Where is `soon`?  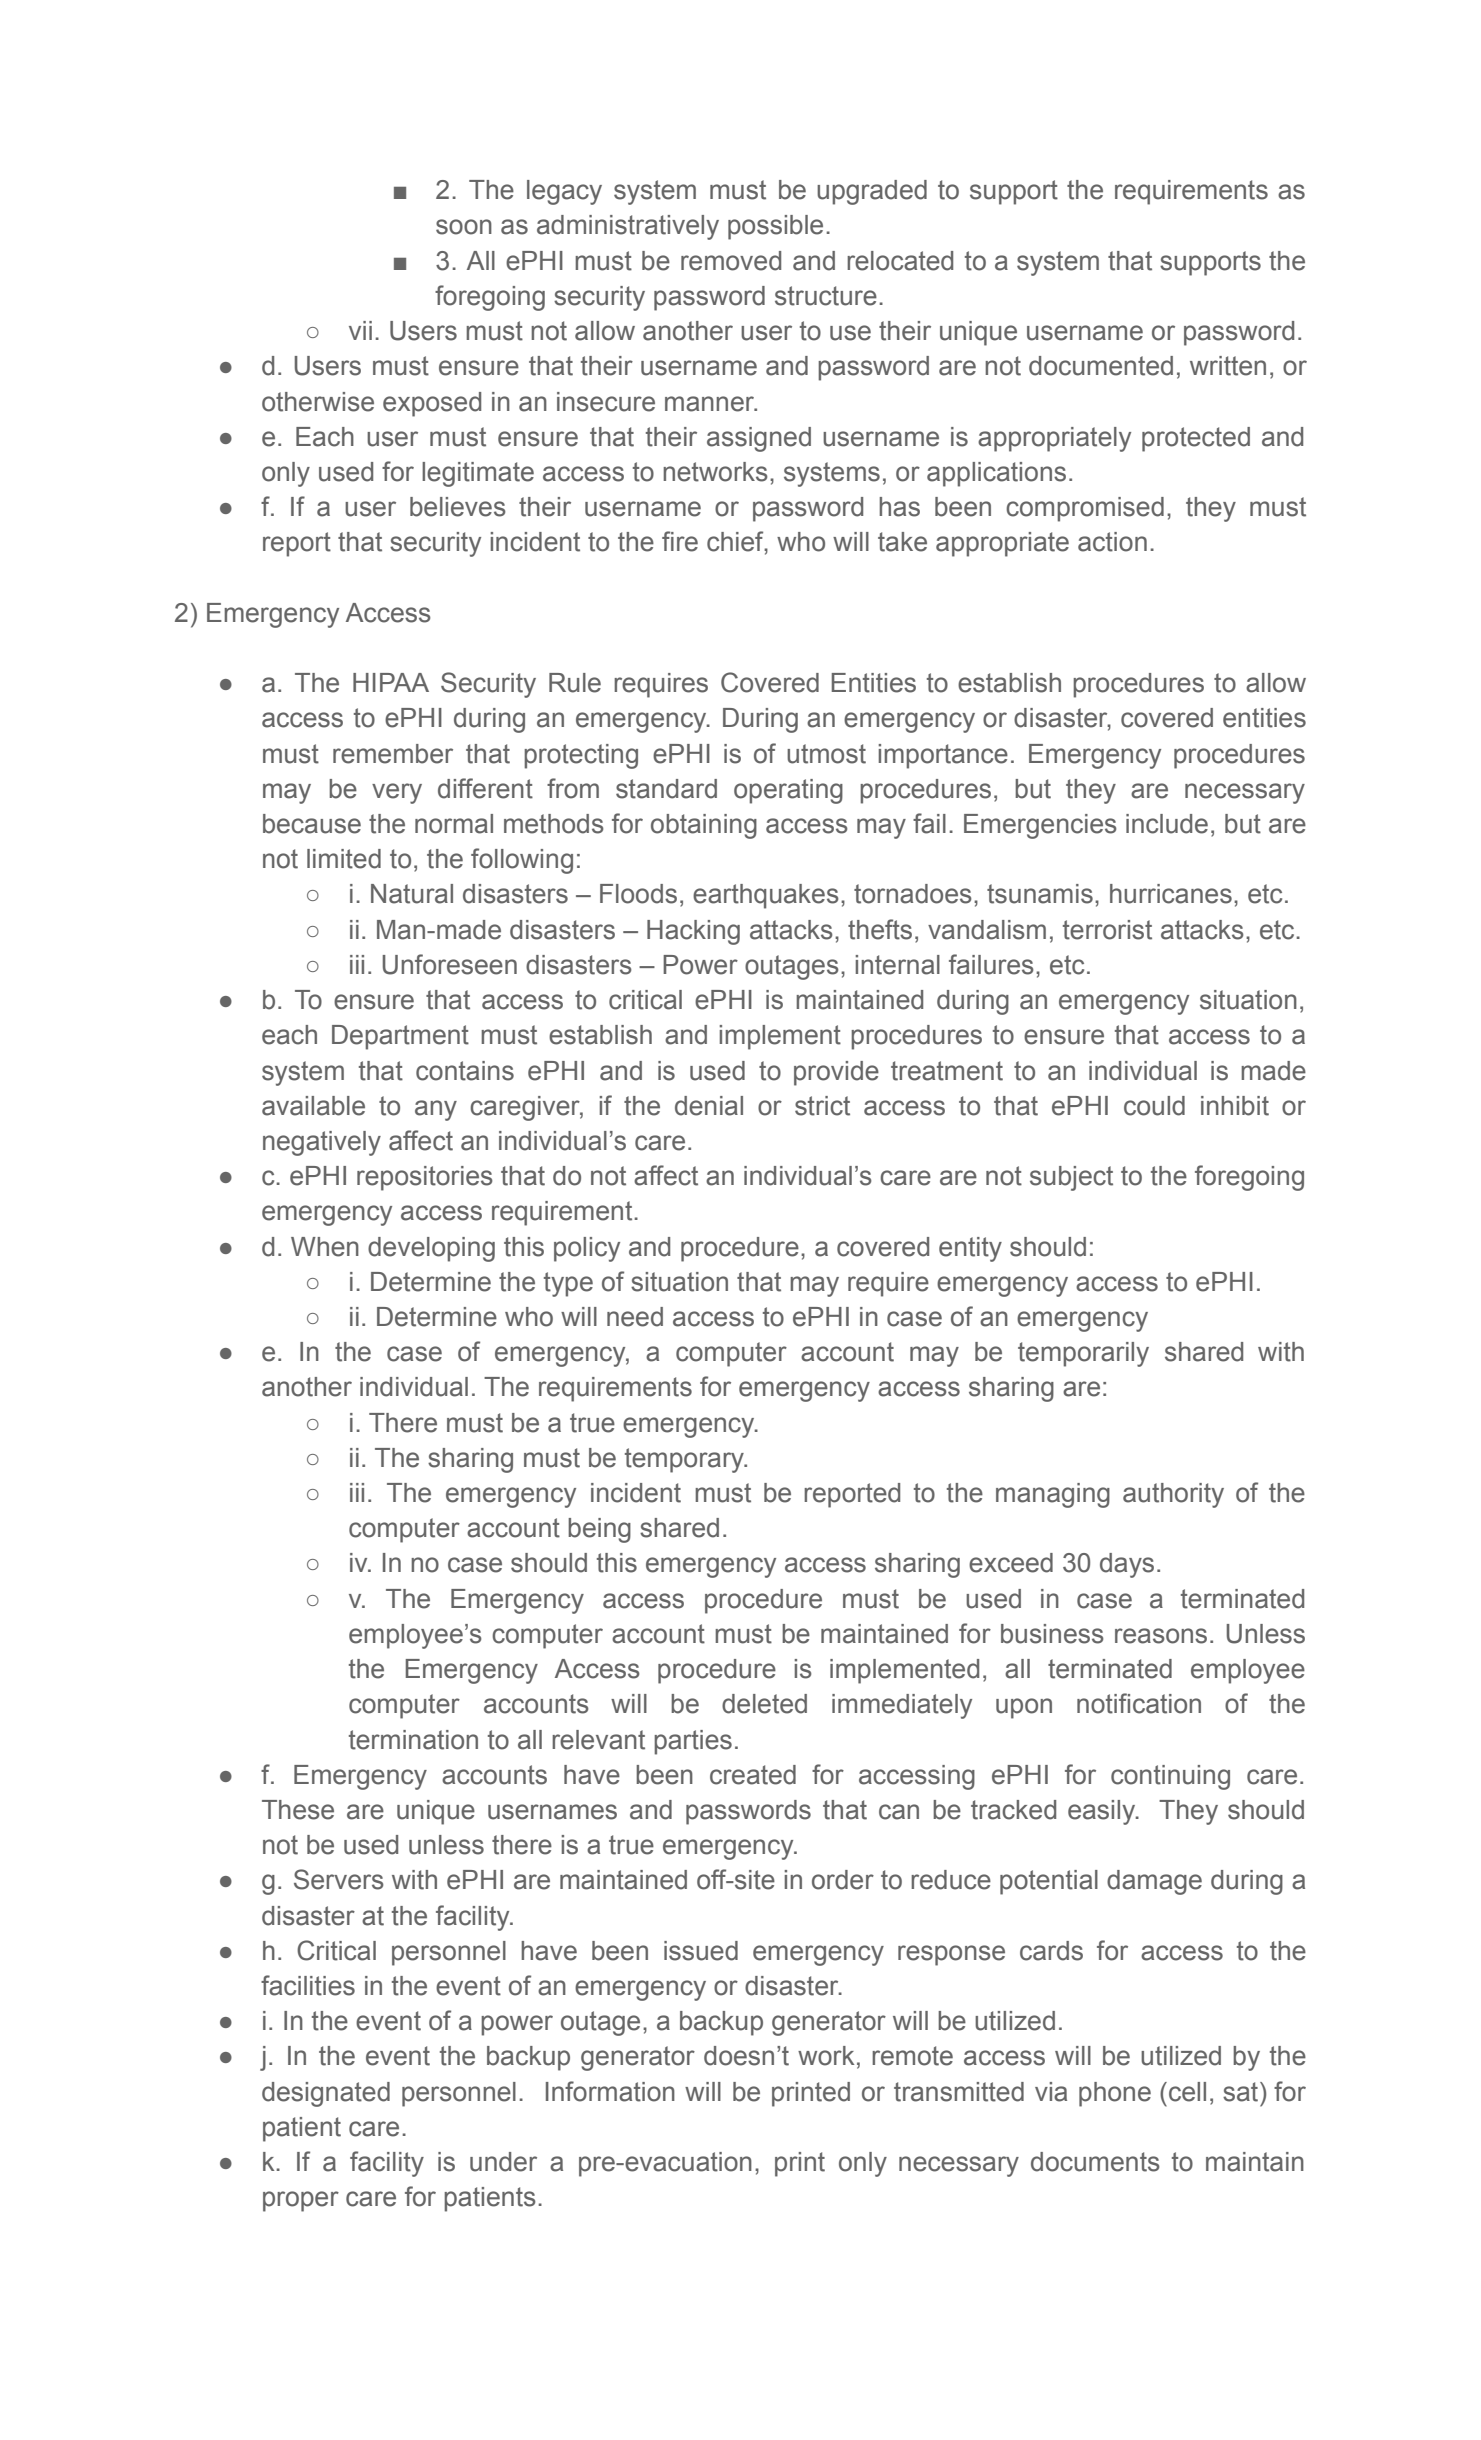
soon is located at coordinates (464, 227).
